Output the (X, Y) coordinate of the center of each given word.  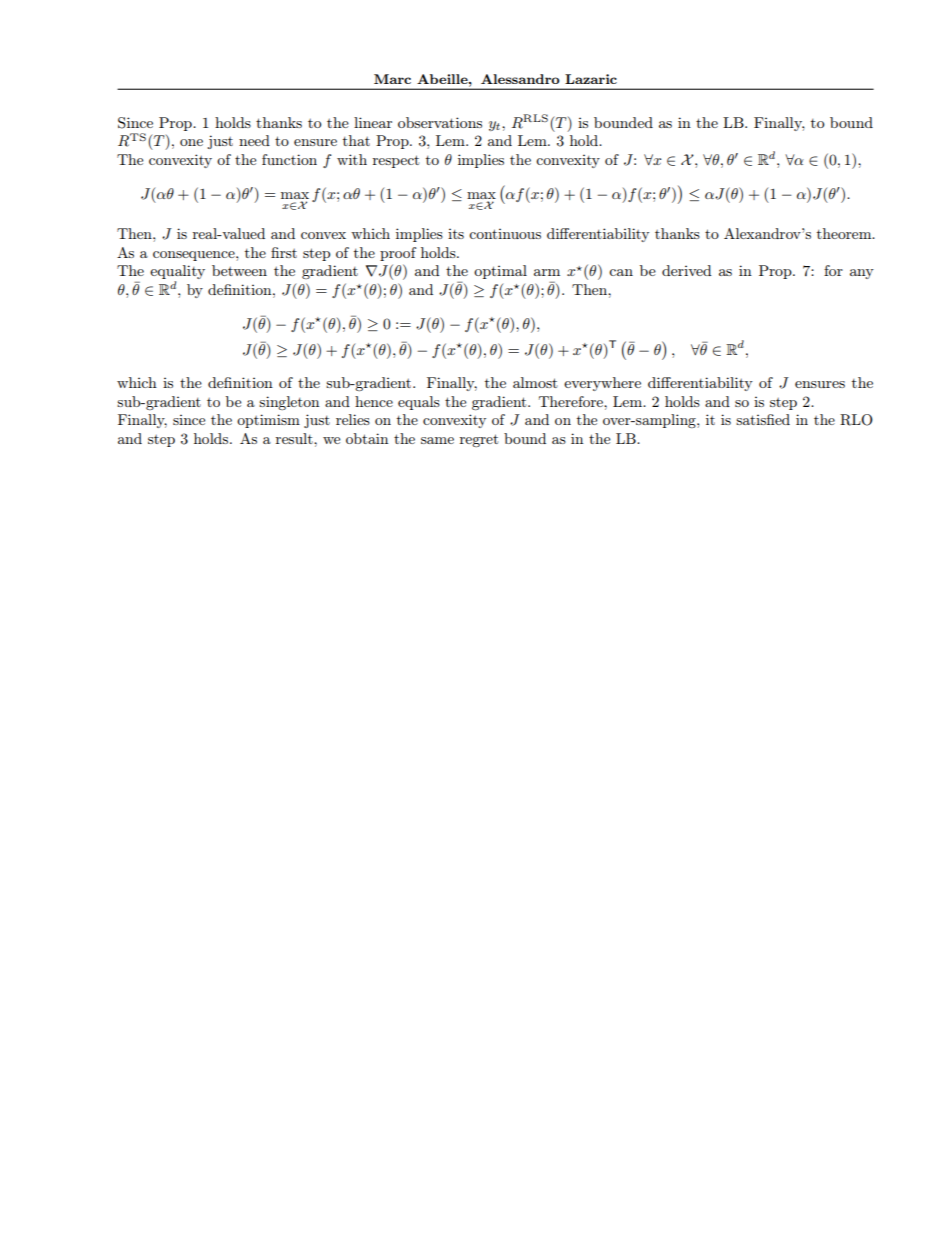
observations (440, 122)
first (284, 252)
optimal (500, 272)
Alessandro (520, 79)
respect (396, 161)
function (289, 159)
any (862, 274)
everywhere (602, 384)
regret (479, 440)
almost (535, 382)
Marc (392, 79)
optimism (268, 421)
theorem (845, 233)
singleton (289, 403)
